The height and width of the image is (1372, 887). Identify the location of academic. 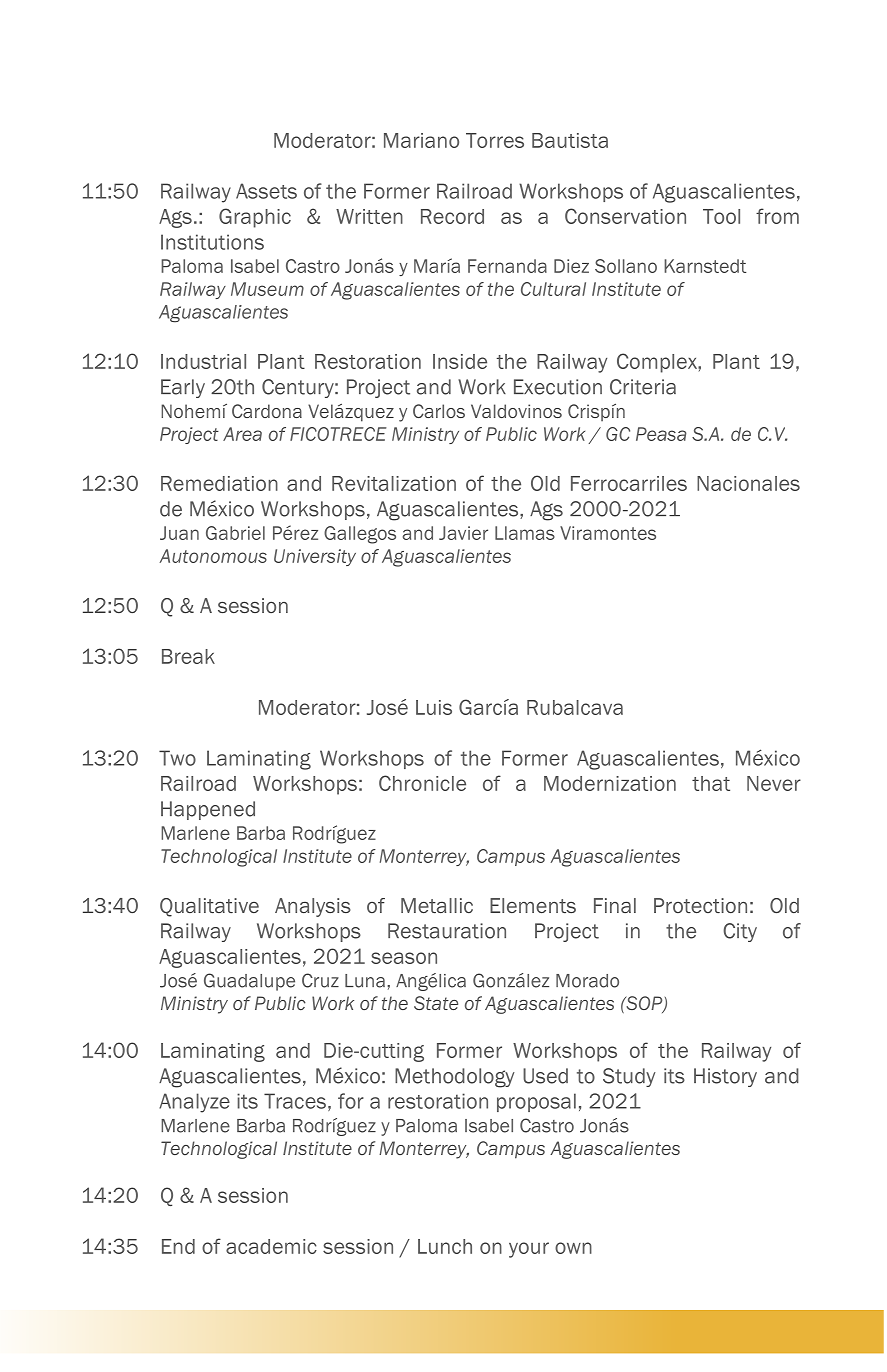
(271, 1246).
